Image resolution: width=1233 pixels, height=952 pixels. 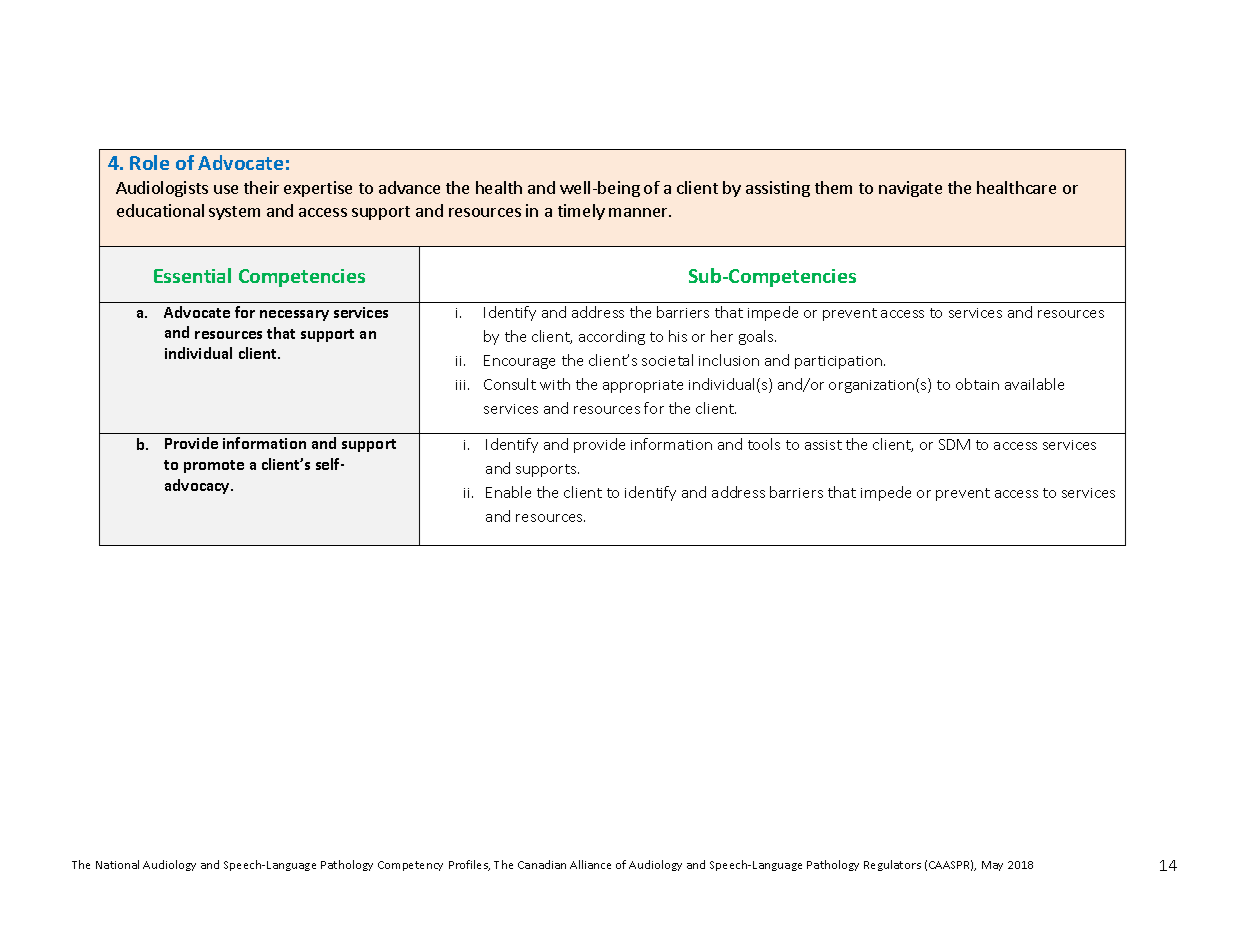 What do you see at coordinates (214, 466) in the page?
I see `promote` at bounding box center [214, 466].
